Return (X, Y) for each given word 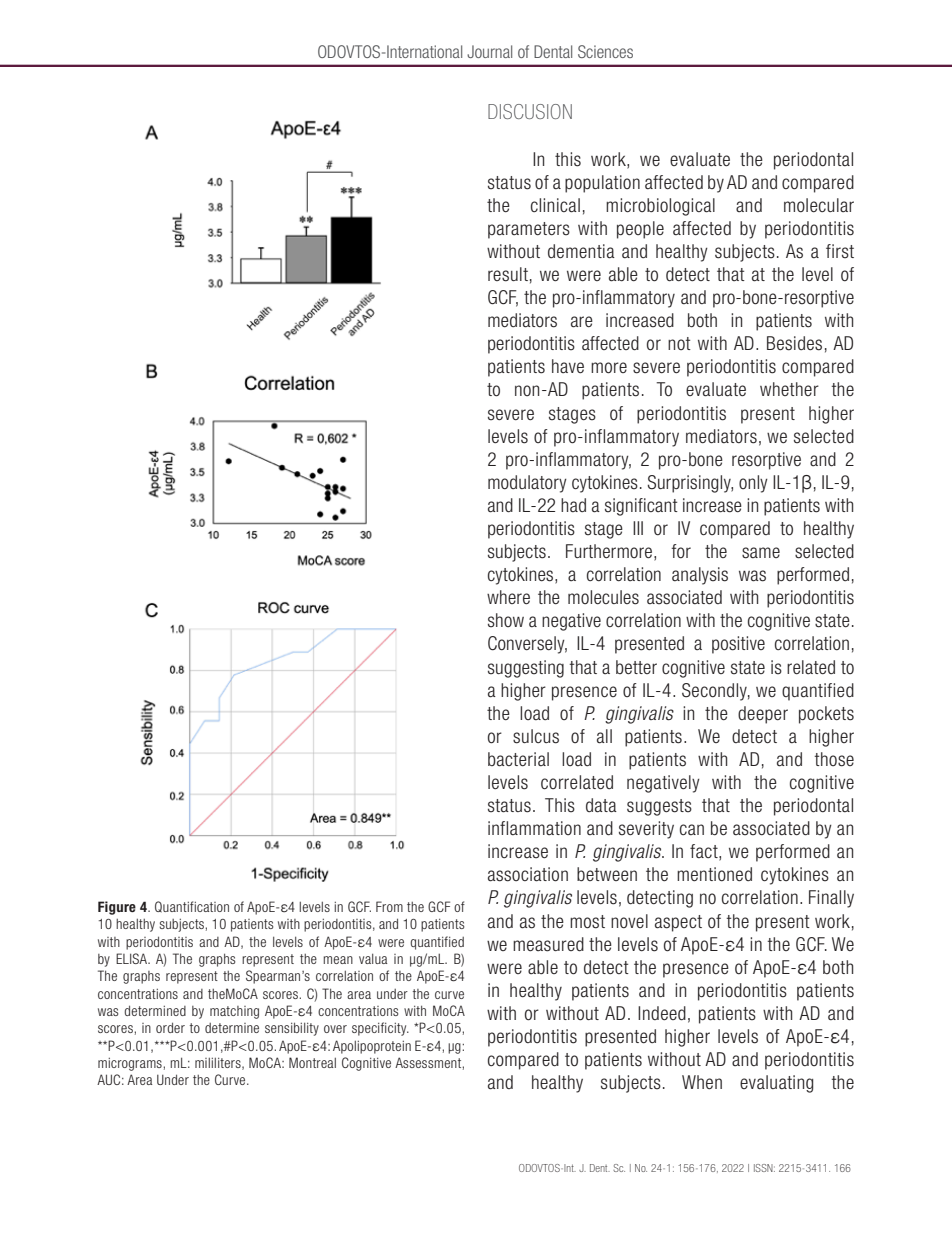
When (702, 1082)
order (170, 1027)
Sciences (605, 51)
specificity (380, 1029)
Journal (489, 51)
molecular (819, 205)
